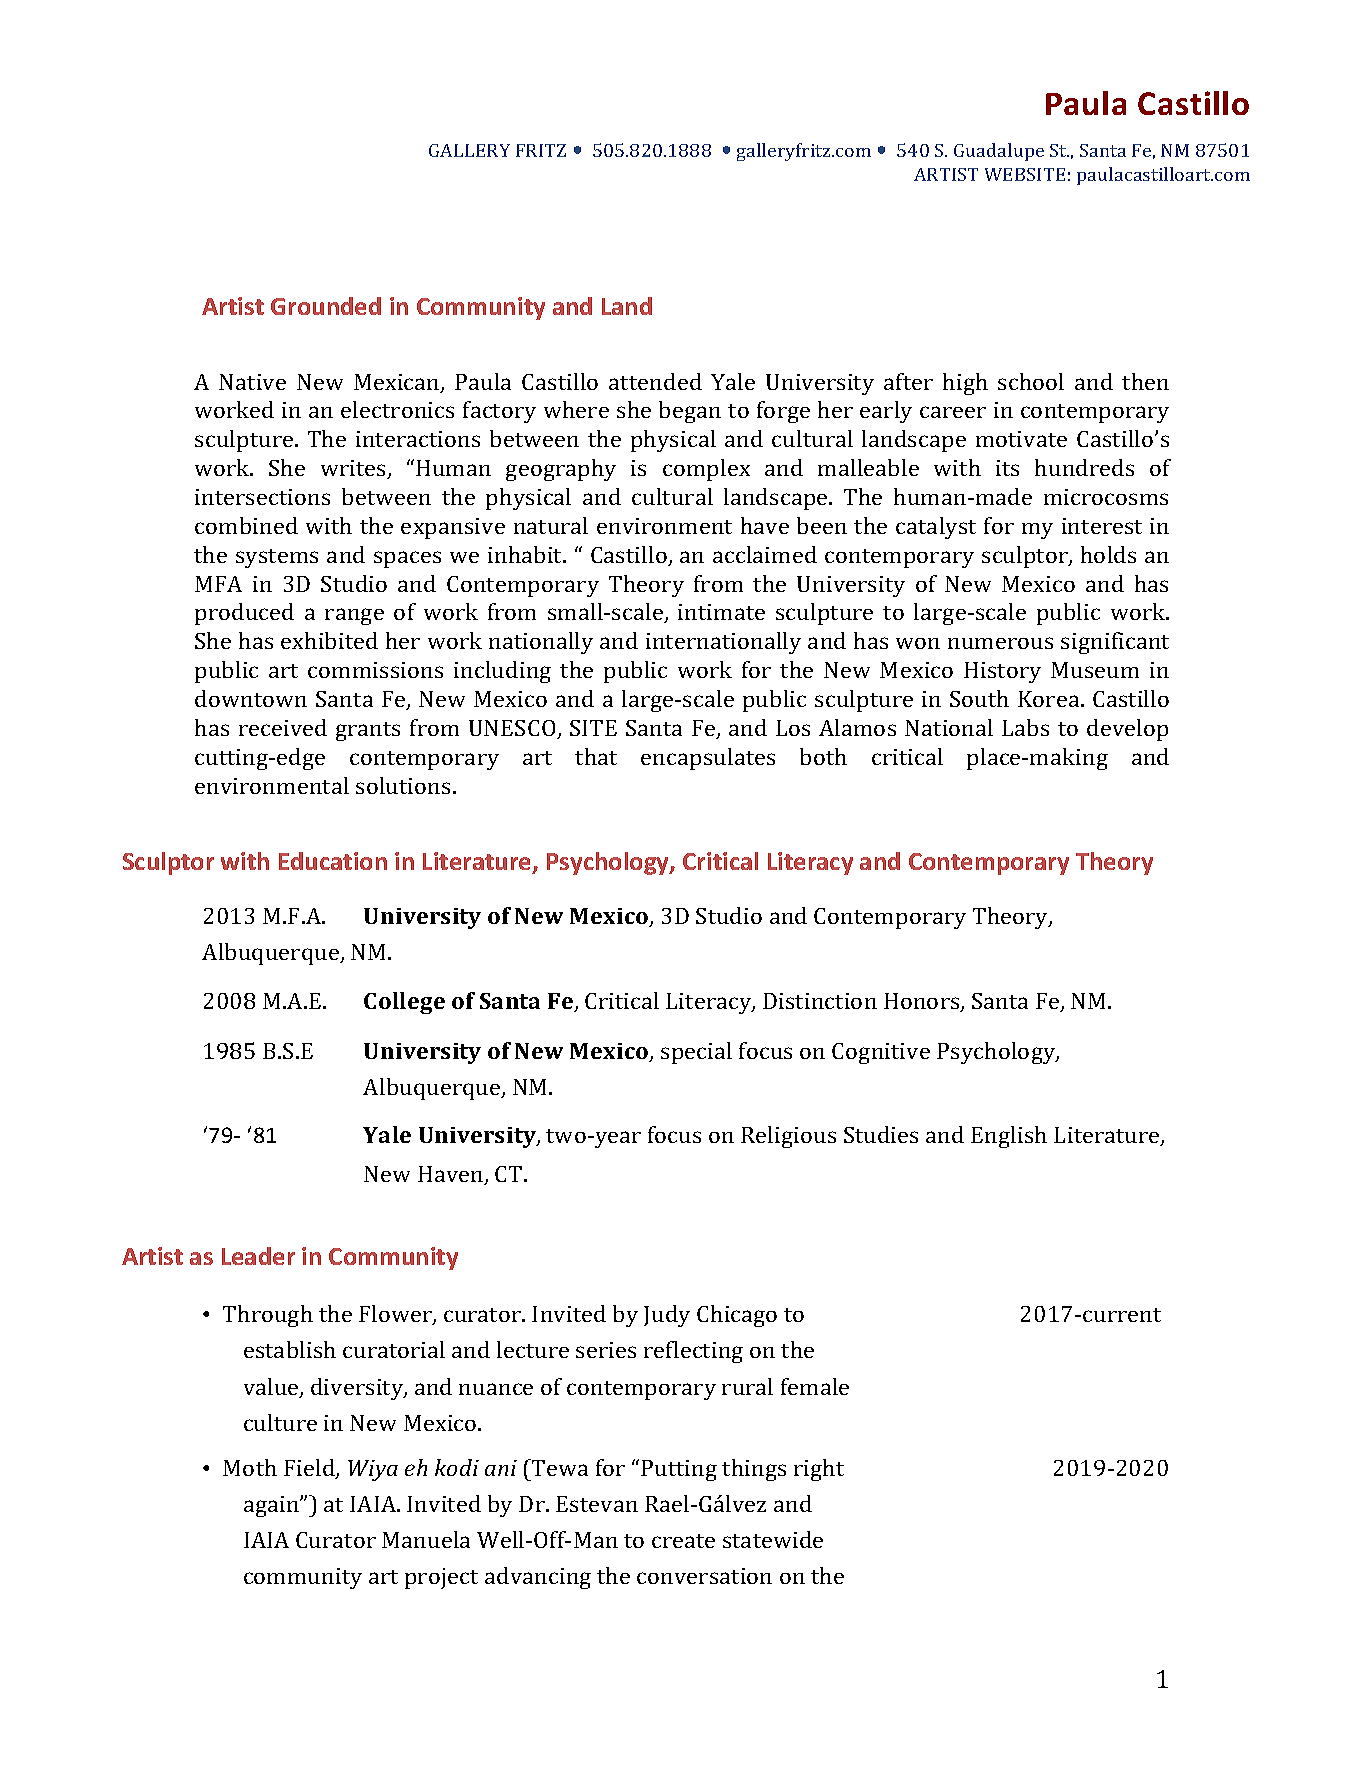  I want to click on Grounded, so click(326, 306).
